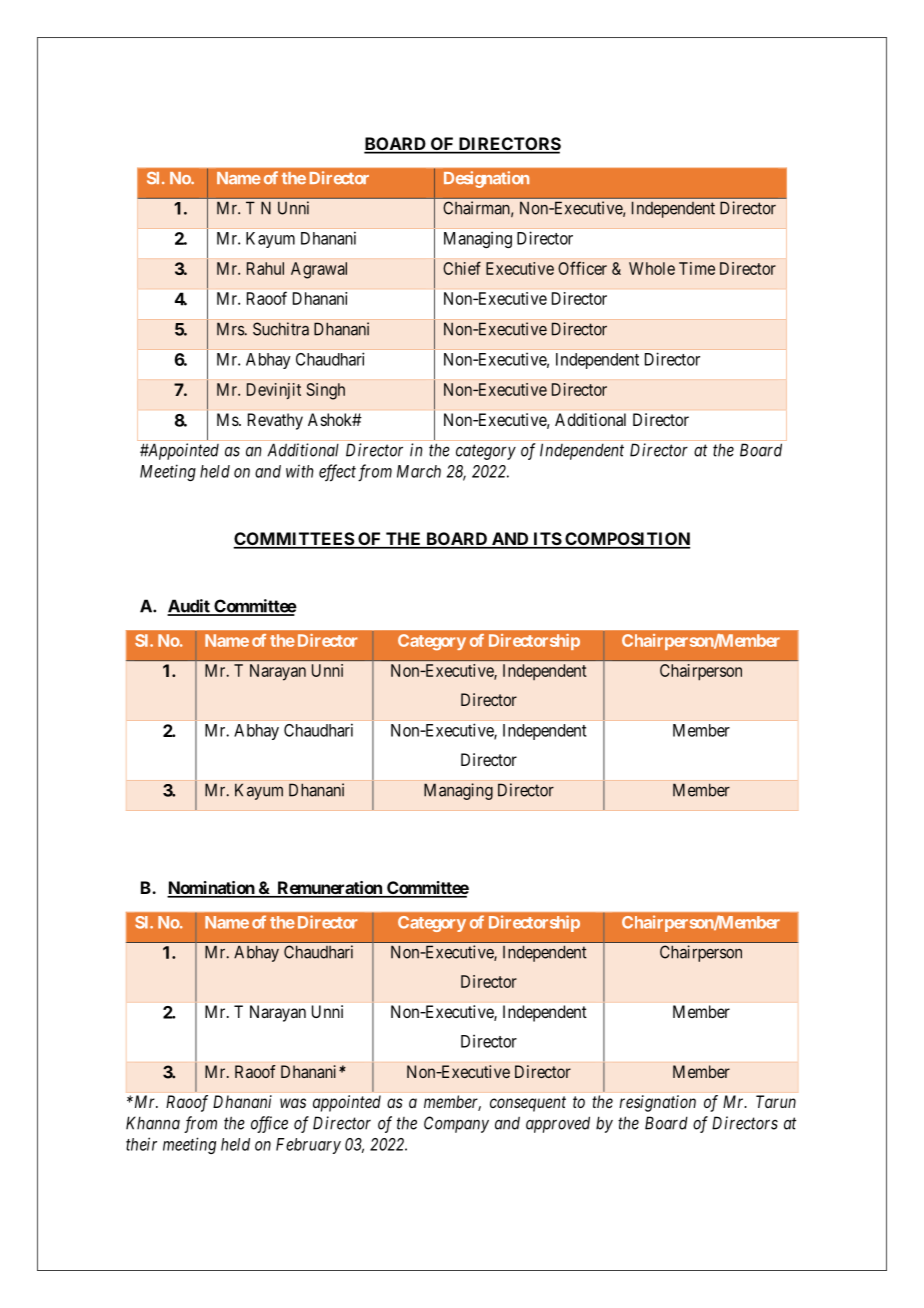 This document has width=924, height=1308. I want to click on resignation, so click(657, 1103).
